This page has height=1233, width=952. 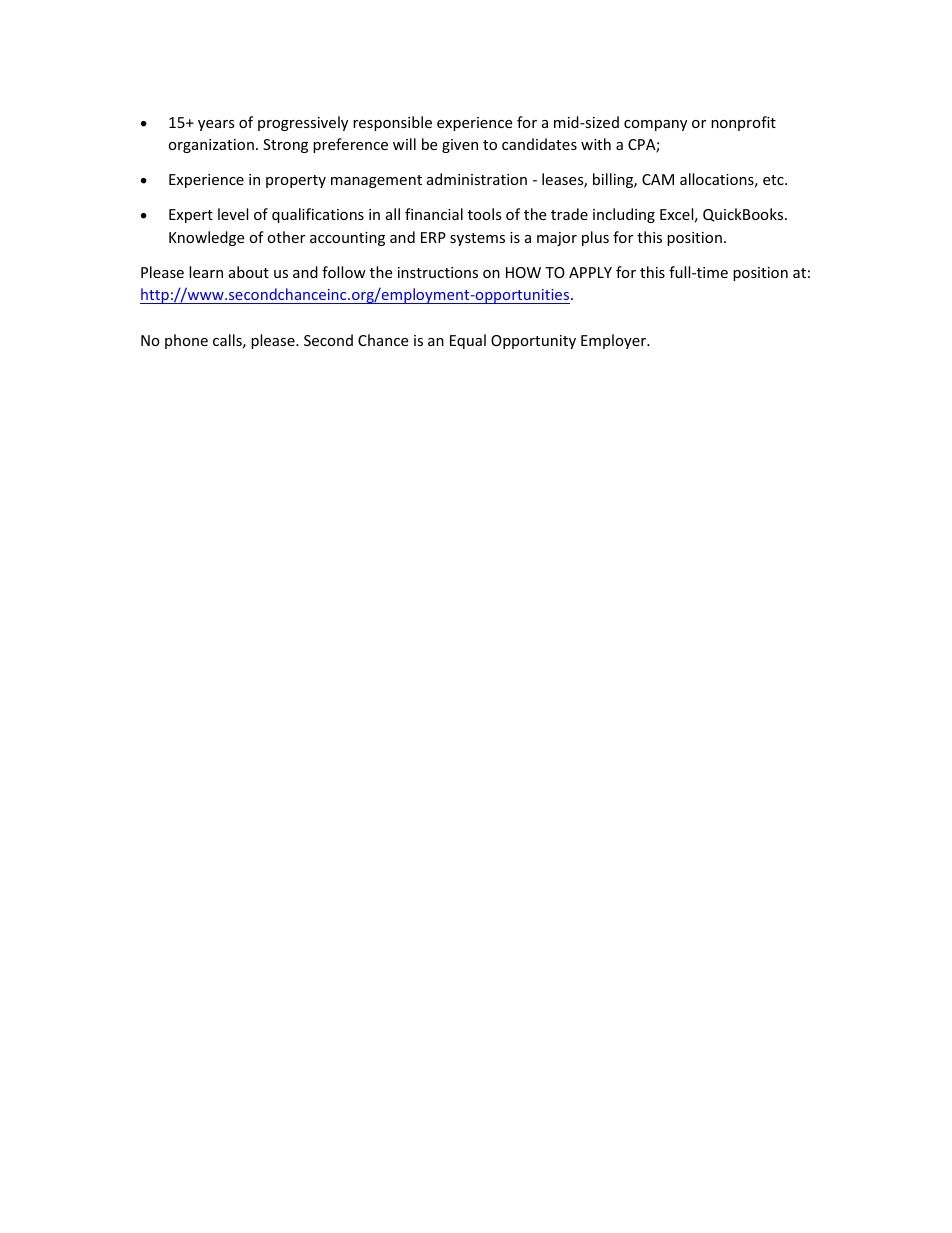 I want to click on Equal, so click(x=468, y=341).
